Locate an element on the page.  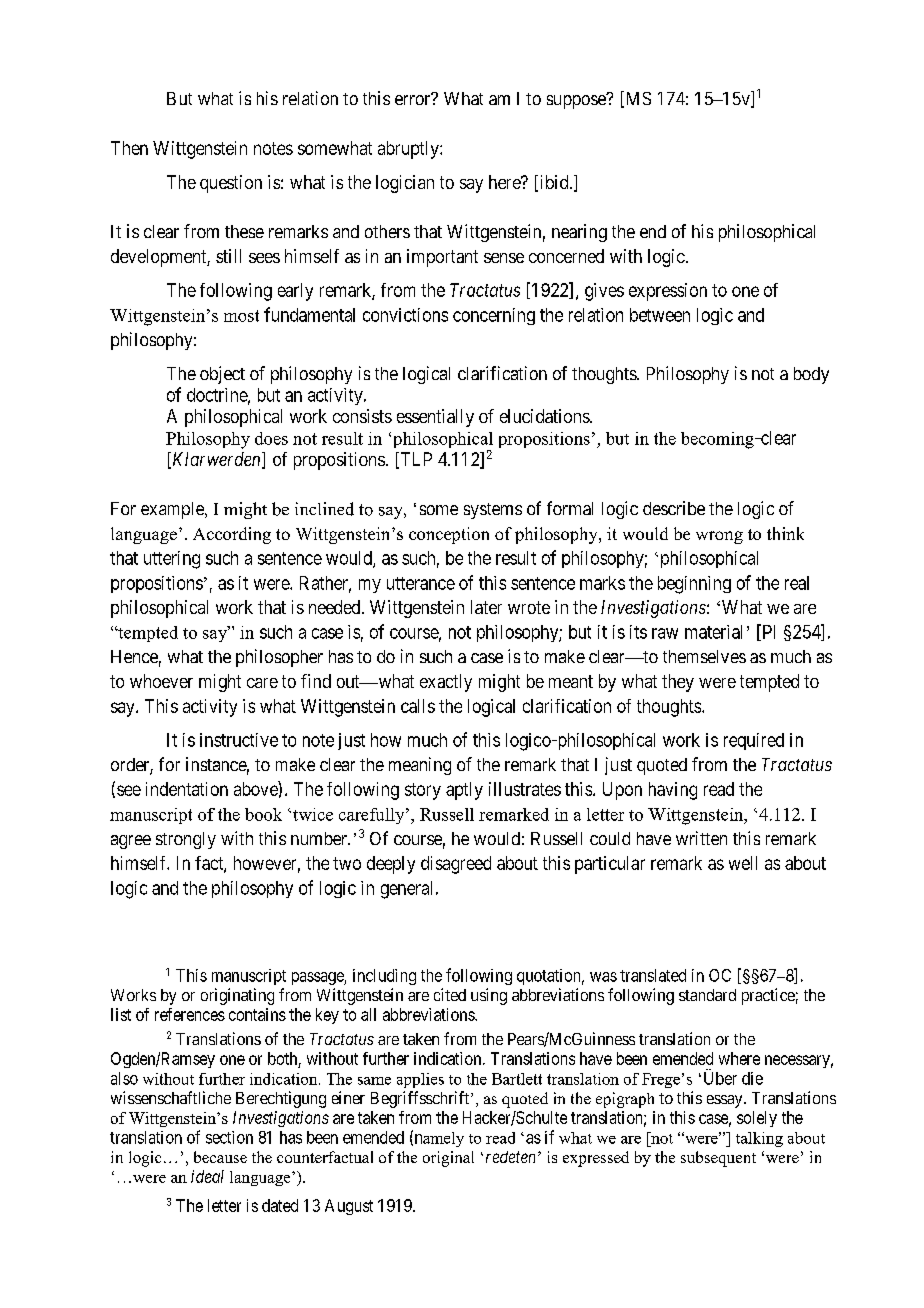
suppose is located at coordinates (577, 101).
